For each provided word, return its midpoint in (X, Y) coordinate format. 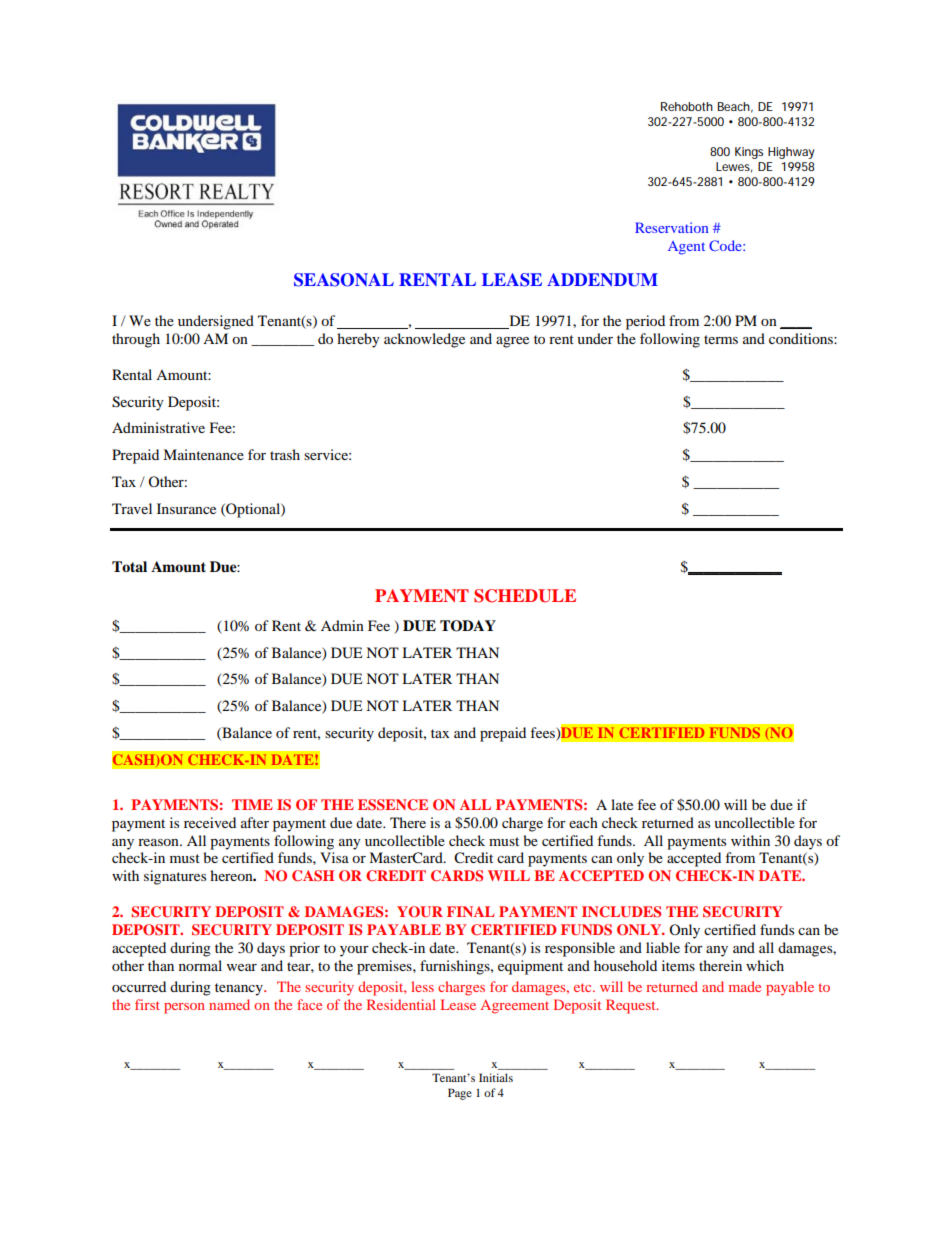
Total (129, 566)
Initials (496, 1077)
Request (632, 1006)
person (184, 1008)
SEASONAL (344, 280)
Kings (749, 153)
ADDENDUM (602, 280)
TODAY (468, 626)
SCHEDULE (525, 596)
